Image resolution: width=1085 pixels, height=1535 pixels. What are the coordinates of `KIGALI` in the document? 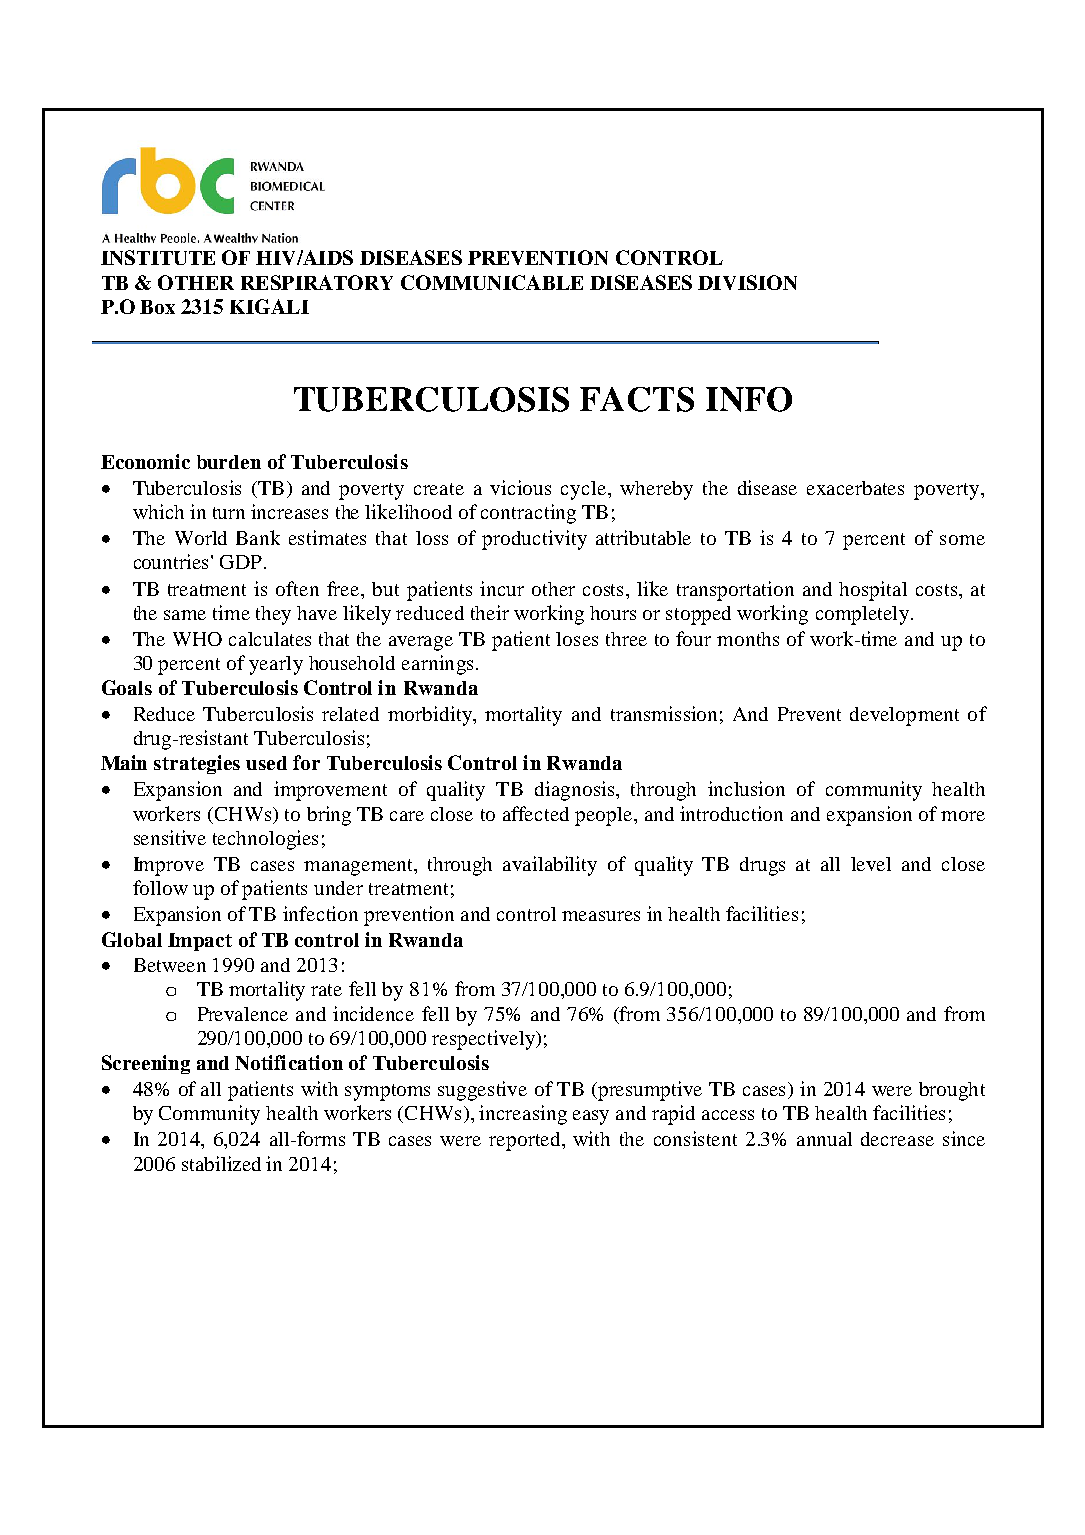 It's located at (269, 306).
